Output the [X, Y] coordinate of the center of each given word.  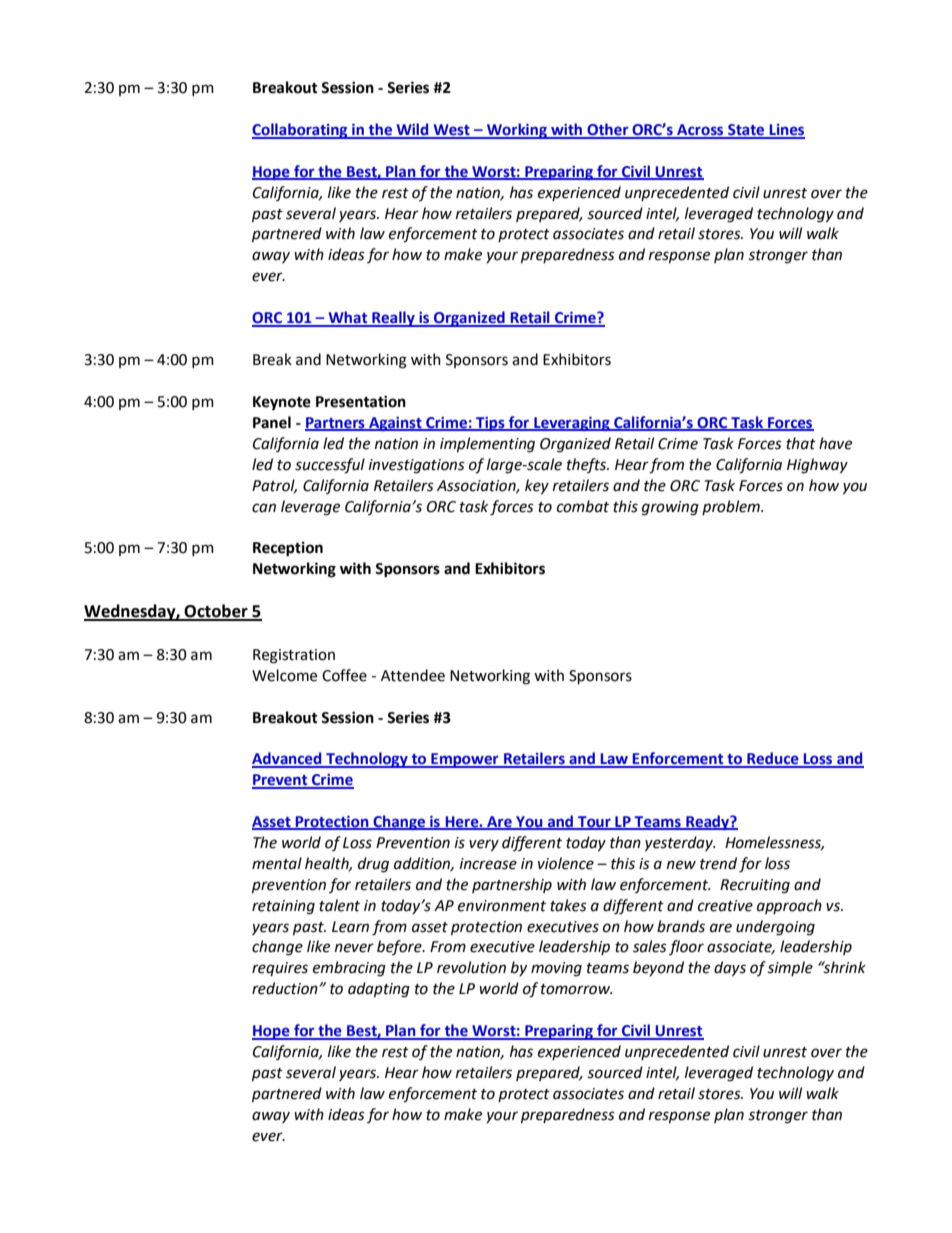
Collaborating [301, 131]
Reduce [773, 759]
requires [280, 969]
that [801, 443]
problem [732, 507]
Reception [288, 549]
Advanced [288, 759]
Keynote [282, 403]
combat [583, 506]
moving [556, 969]
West [451, 131]
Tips [490, 424]
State [746, 131]
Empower [465, 760]
